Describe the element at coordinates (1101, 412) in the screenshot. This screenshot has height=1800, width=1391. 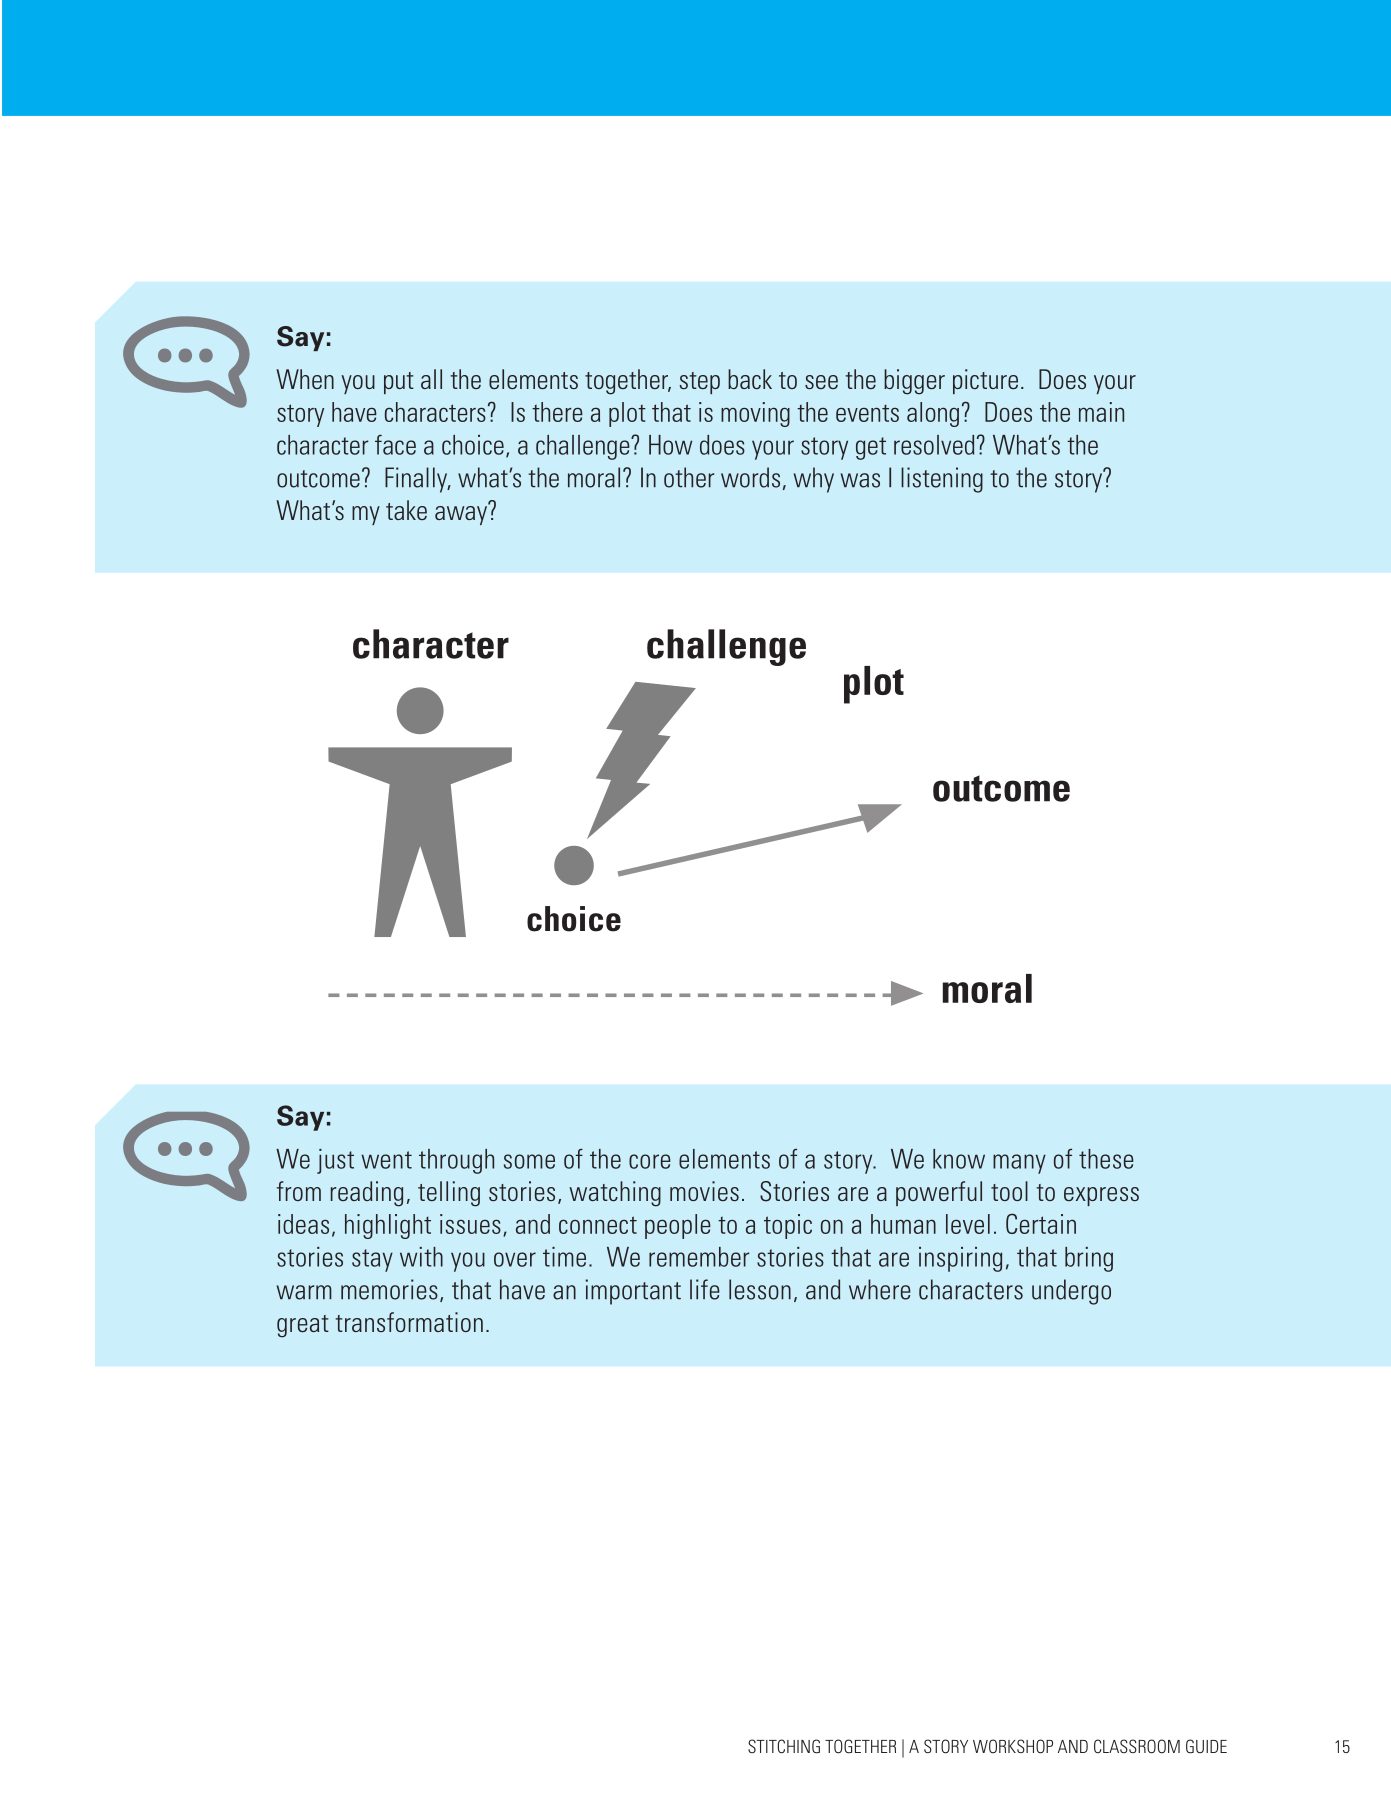
I see `main` at that location.
